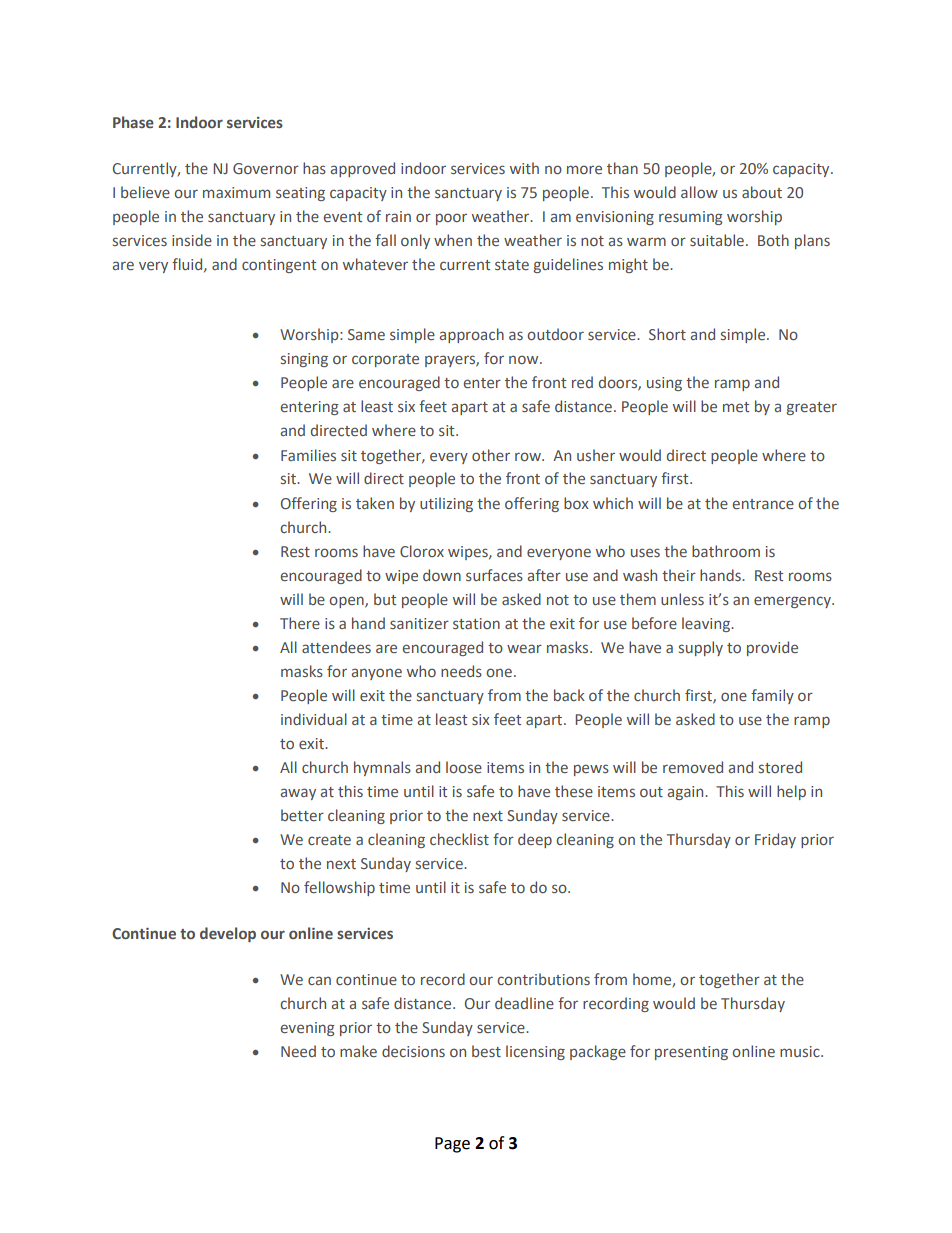 Image resolution: width=952 pixels, height=1233 pixels. What do you see at coordinates (762, 192) in the screenshot?
I see `about` at bounding box center [762, 192].
